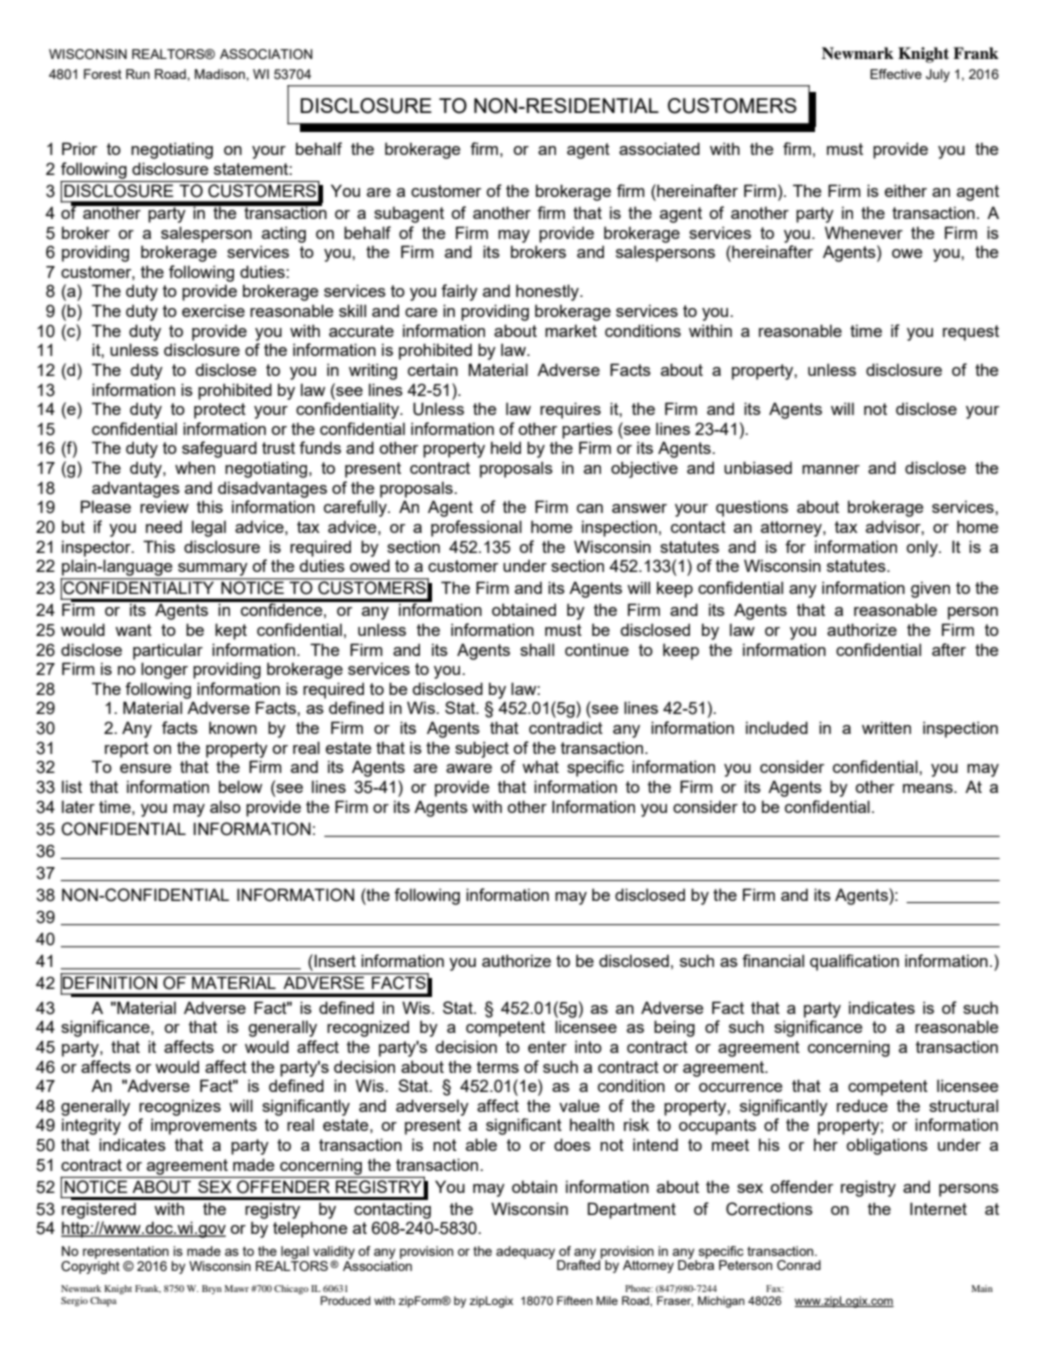 The height and width of the screenshot is (1349, 1042). Describe the element at coordinates (537, 649) in the screenshot. I see `shall` at that location.
